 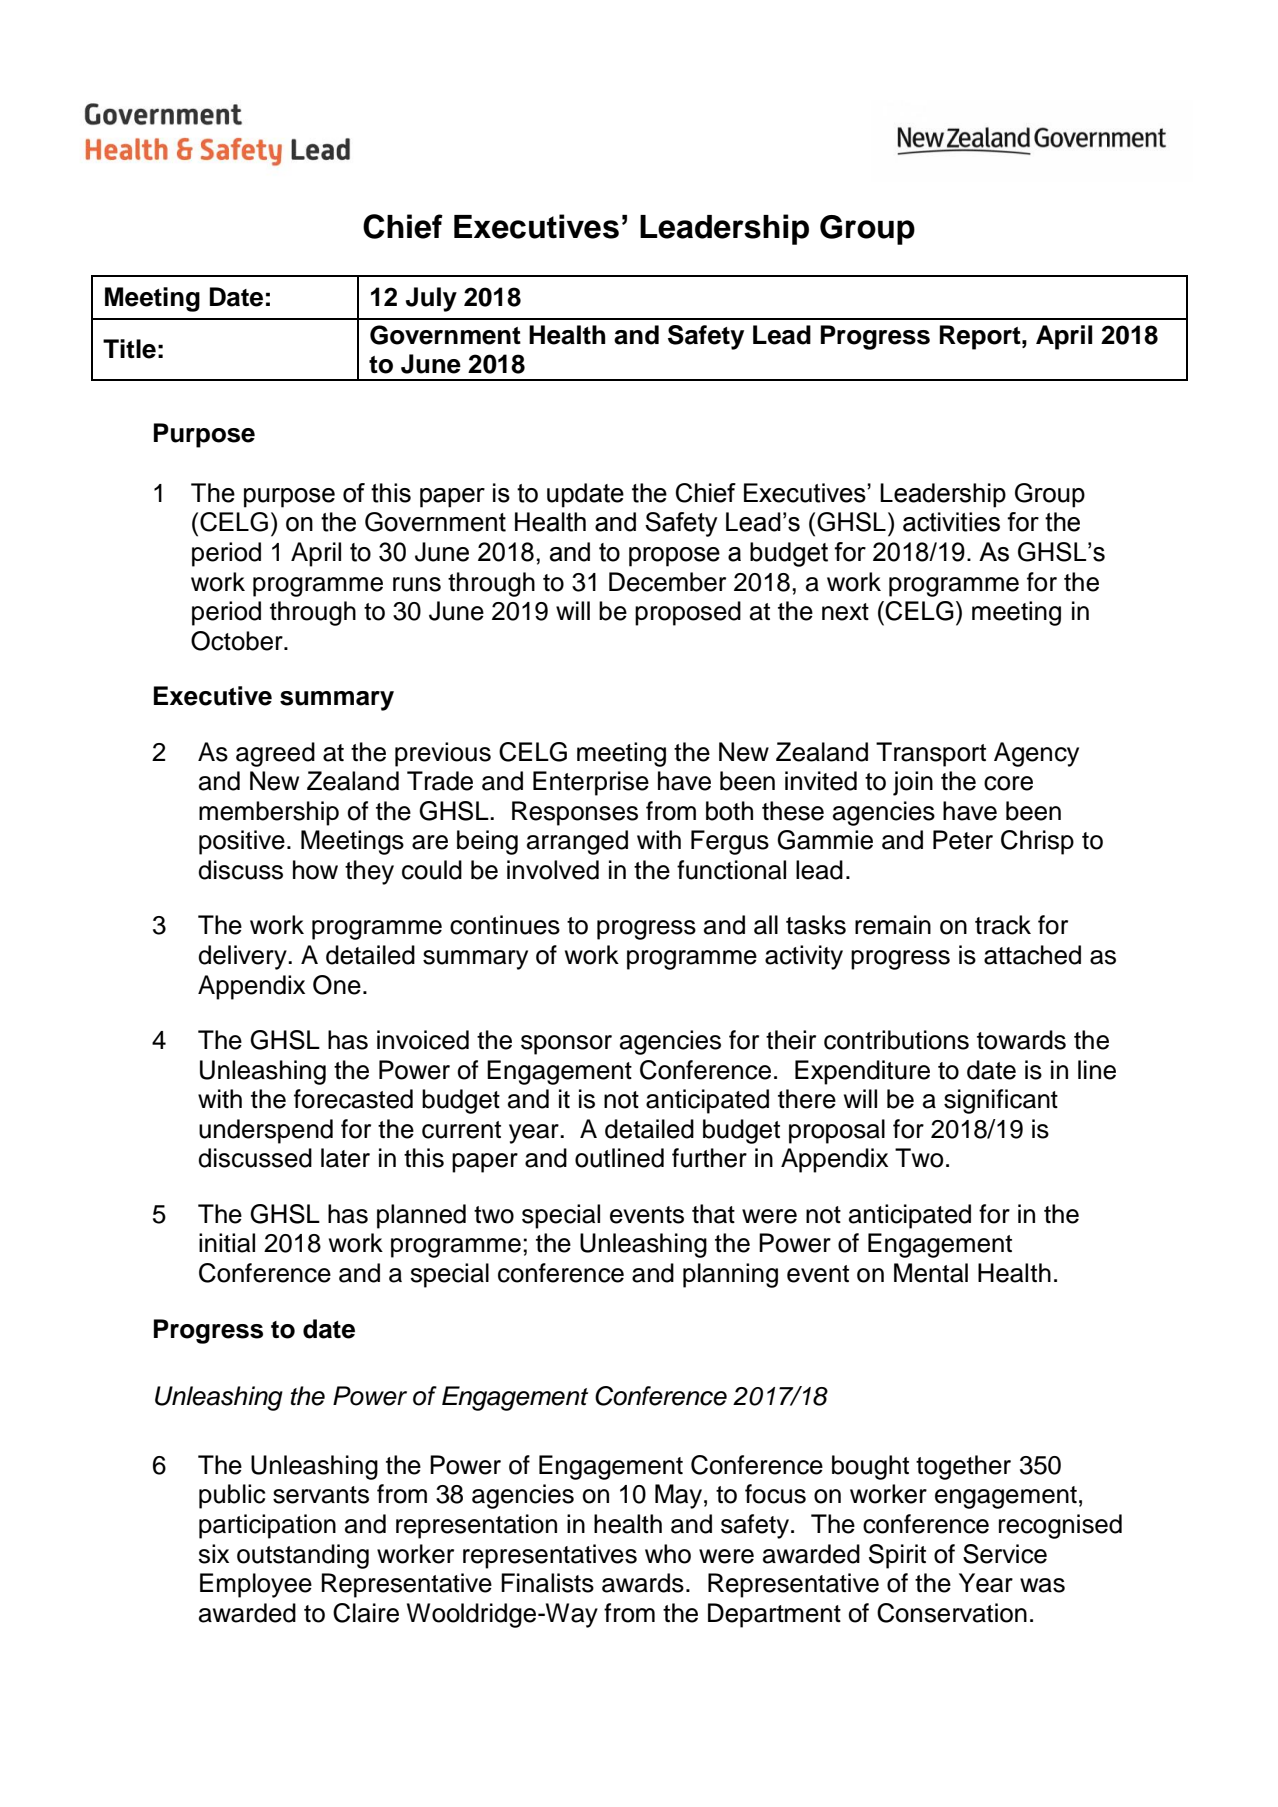 What do you see at coordinates (951, 522) in the screenshot?
I see `activities` at bounding box center [951, 522].
